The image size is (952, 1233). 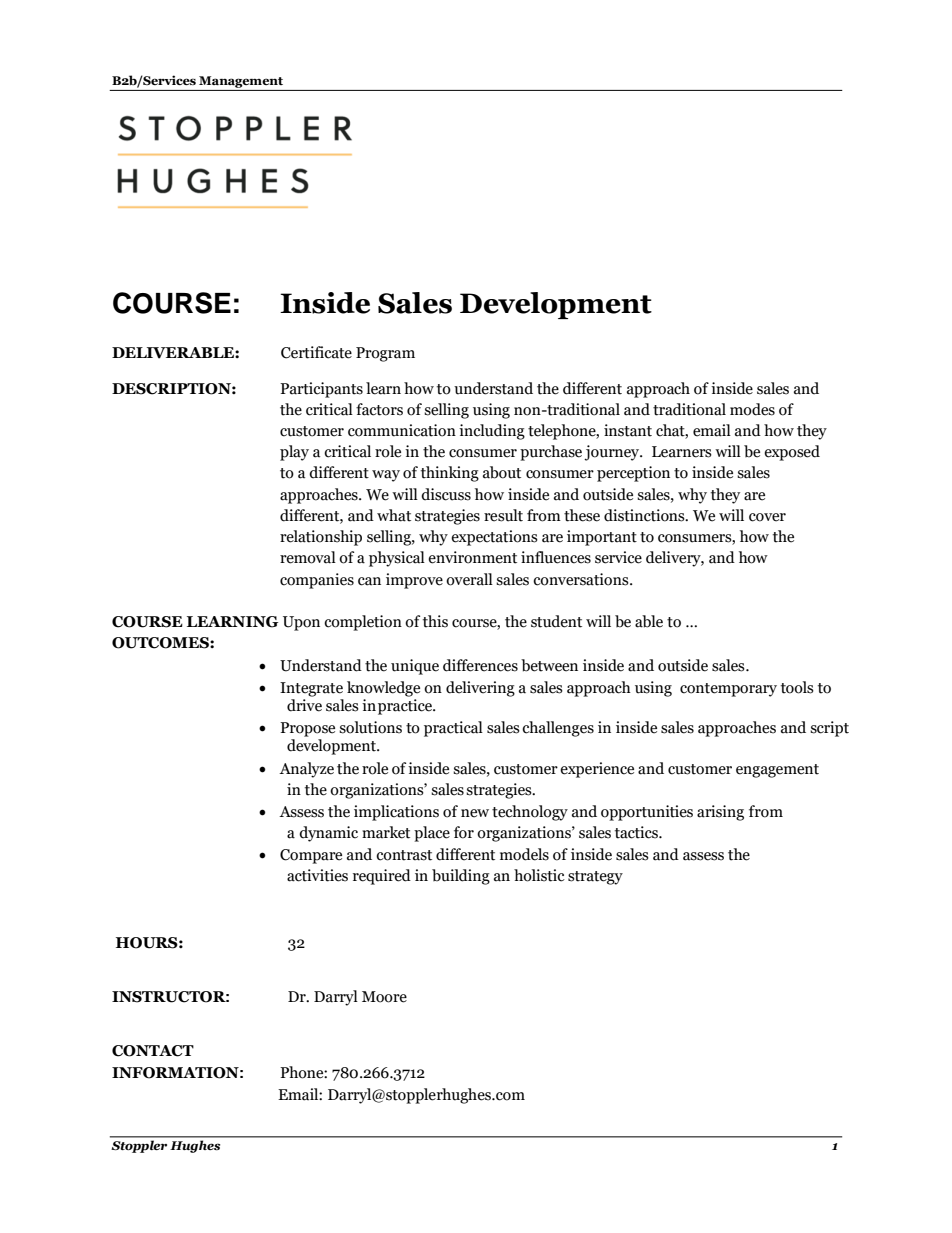 What do you see at coordinates (385, 354) in the page?
I see `Program` at bounding box center [385, 354].
